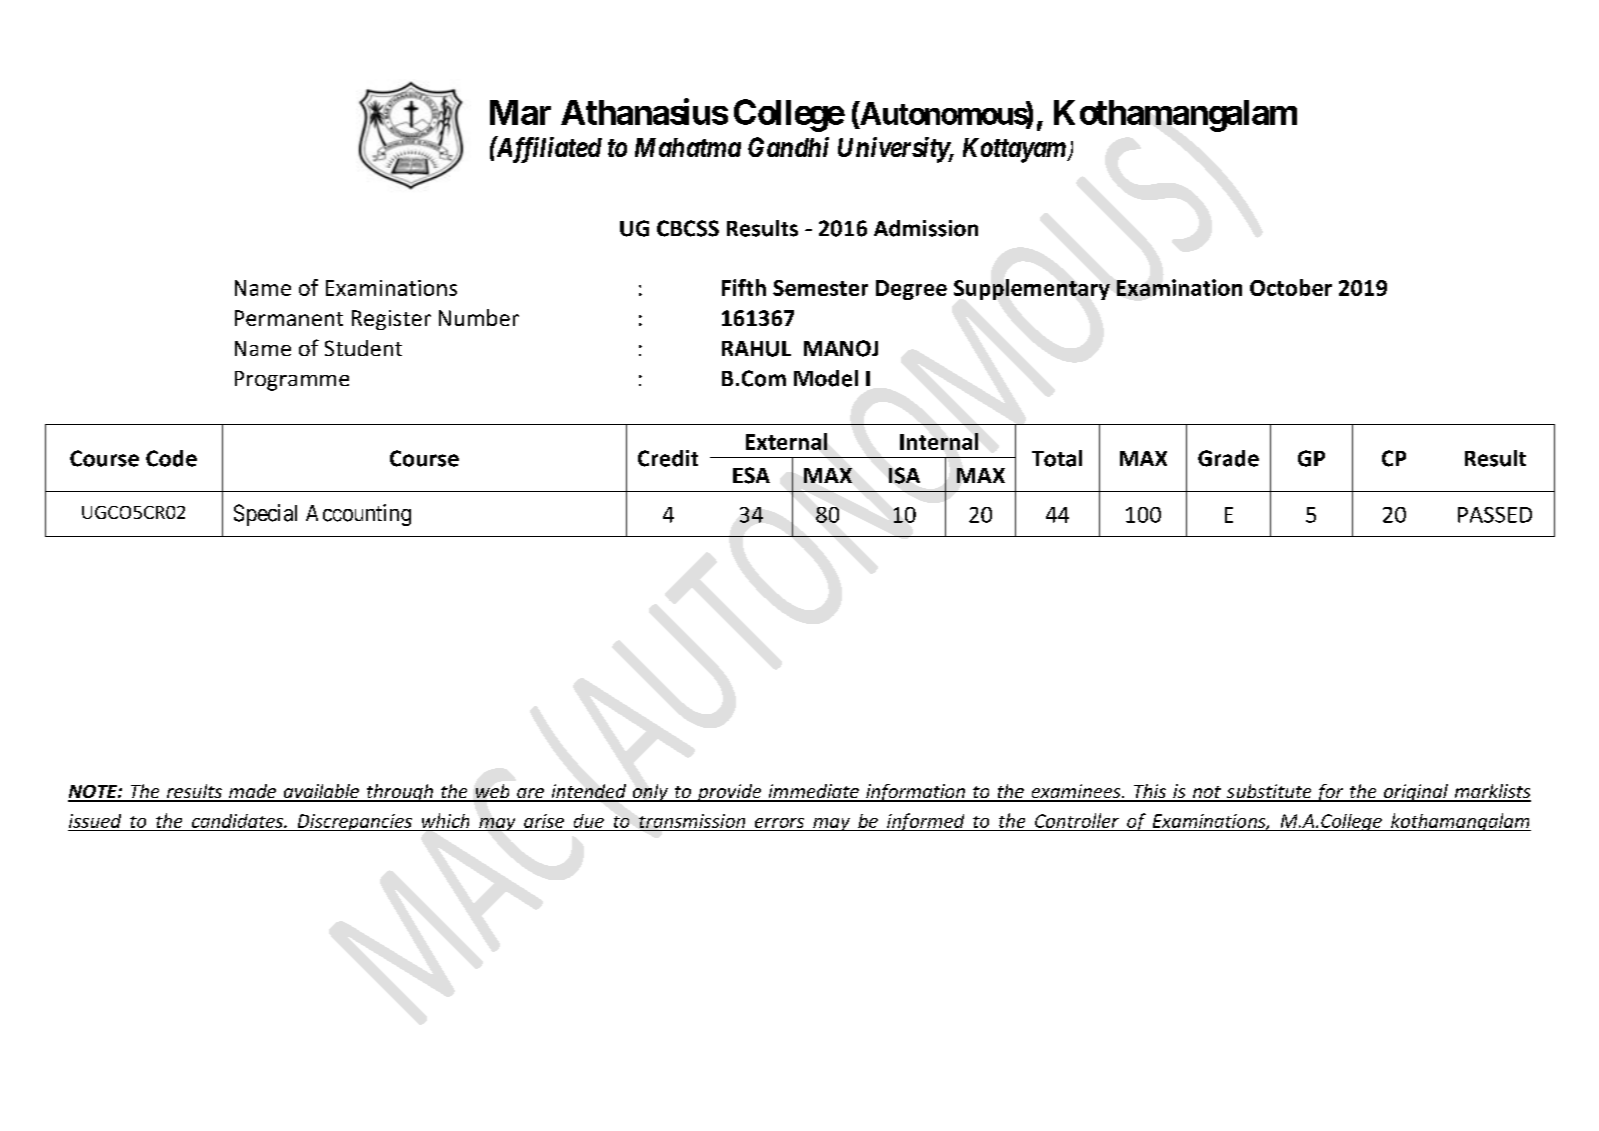  I want to click on Model, so click(826, 378).
